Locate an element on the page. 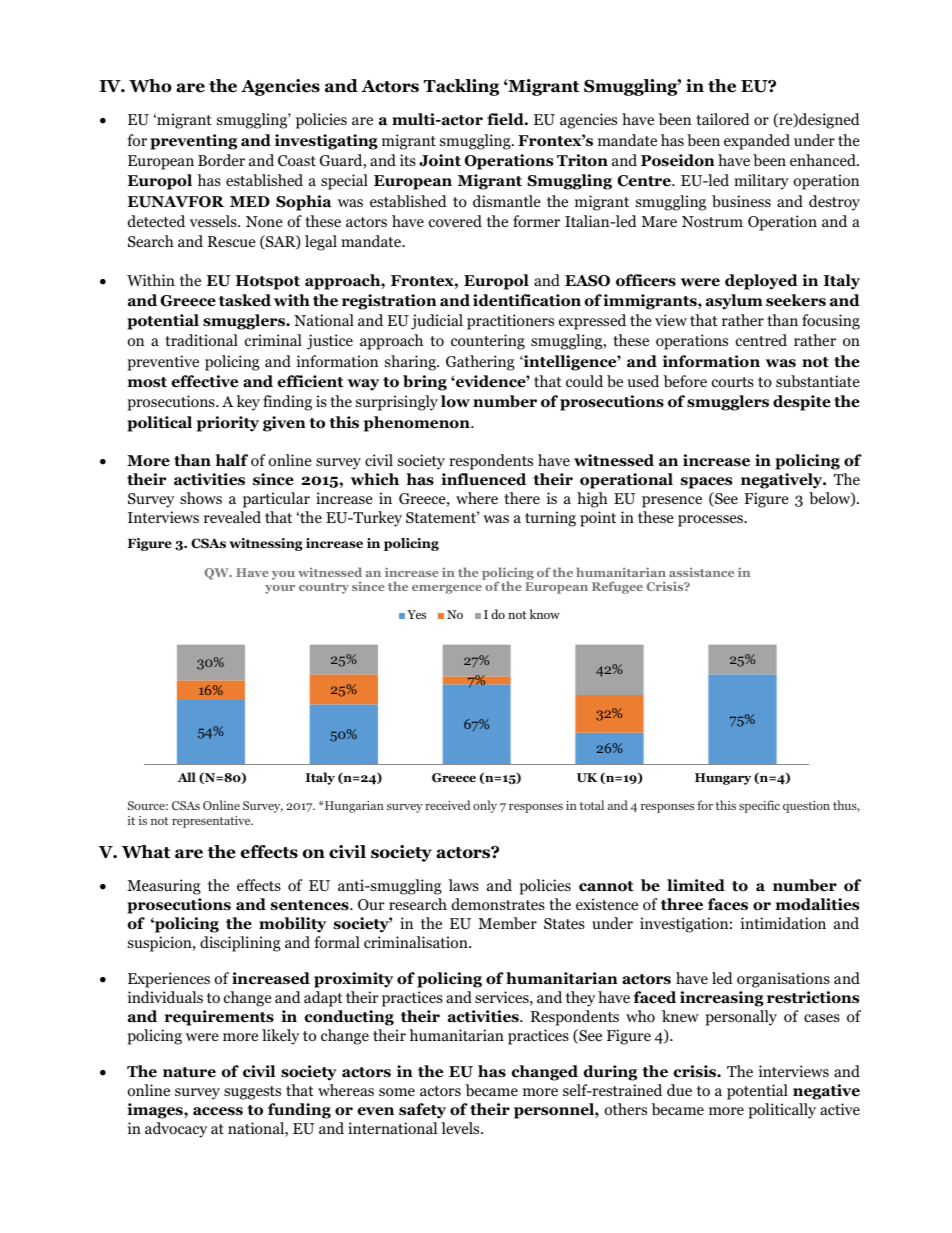 The height and width of the image is (1233, 952). Tackling is located at coordinates (461, 87).
